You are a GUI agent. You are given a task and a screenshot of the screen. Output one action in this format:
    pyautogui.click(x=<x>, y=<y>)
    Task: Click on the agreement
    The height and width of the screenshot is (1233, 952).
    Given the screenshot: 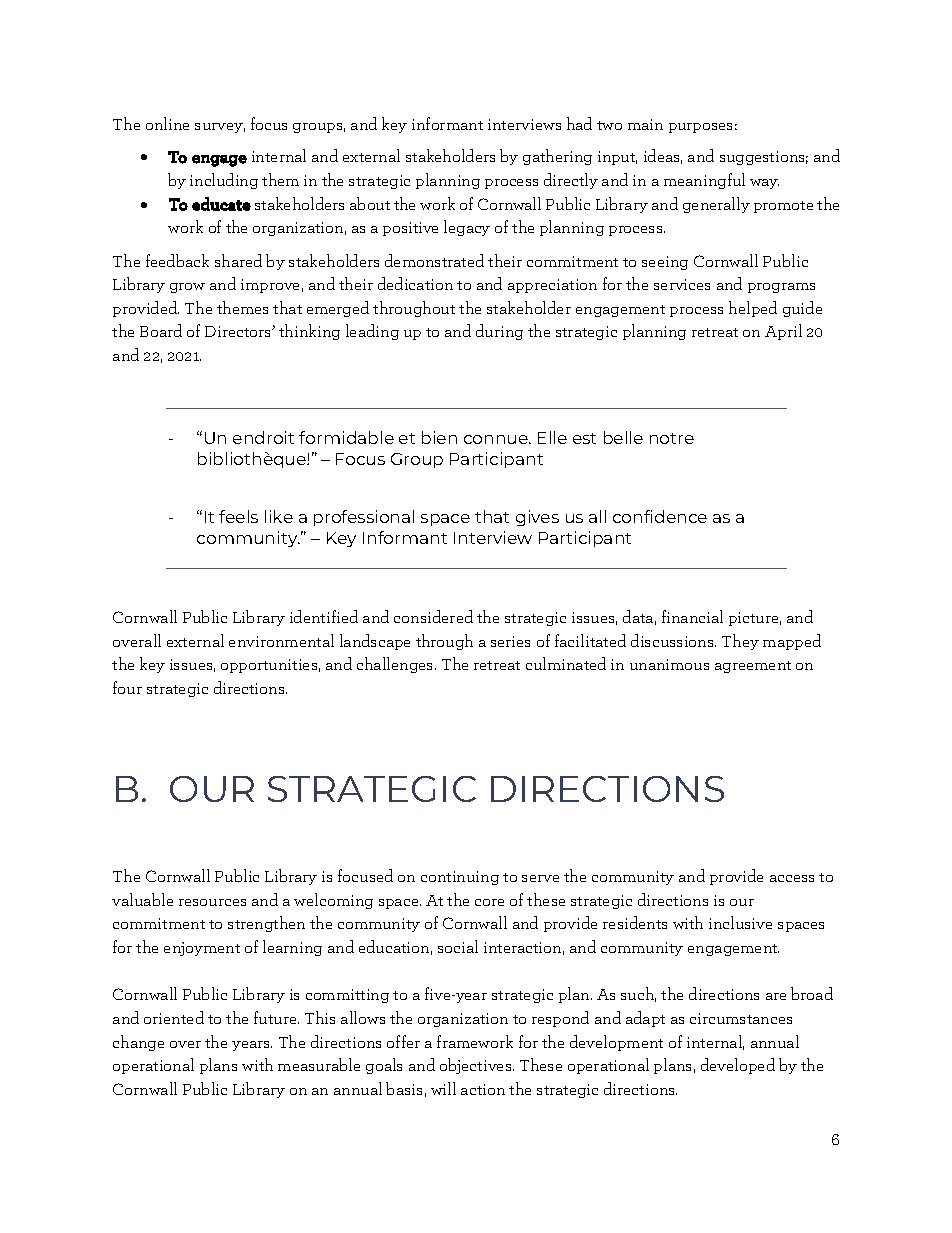 What is the action you would take?
    pyautogui.click(x=753, y=667)
